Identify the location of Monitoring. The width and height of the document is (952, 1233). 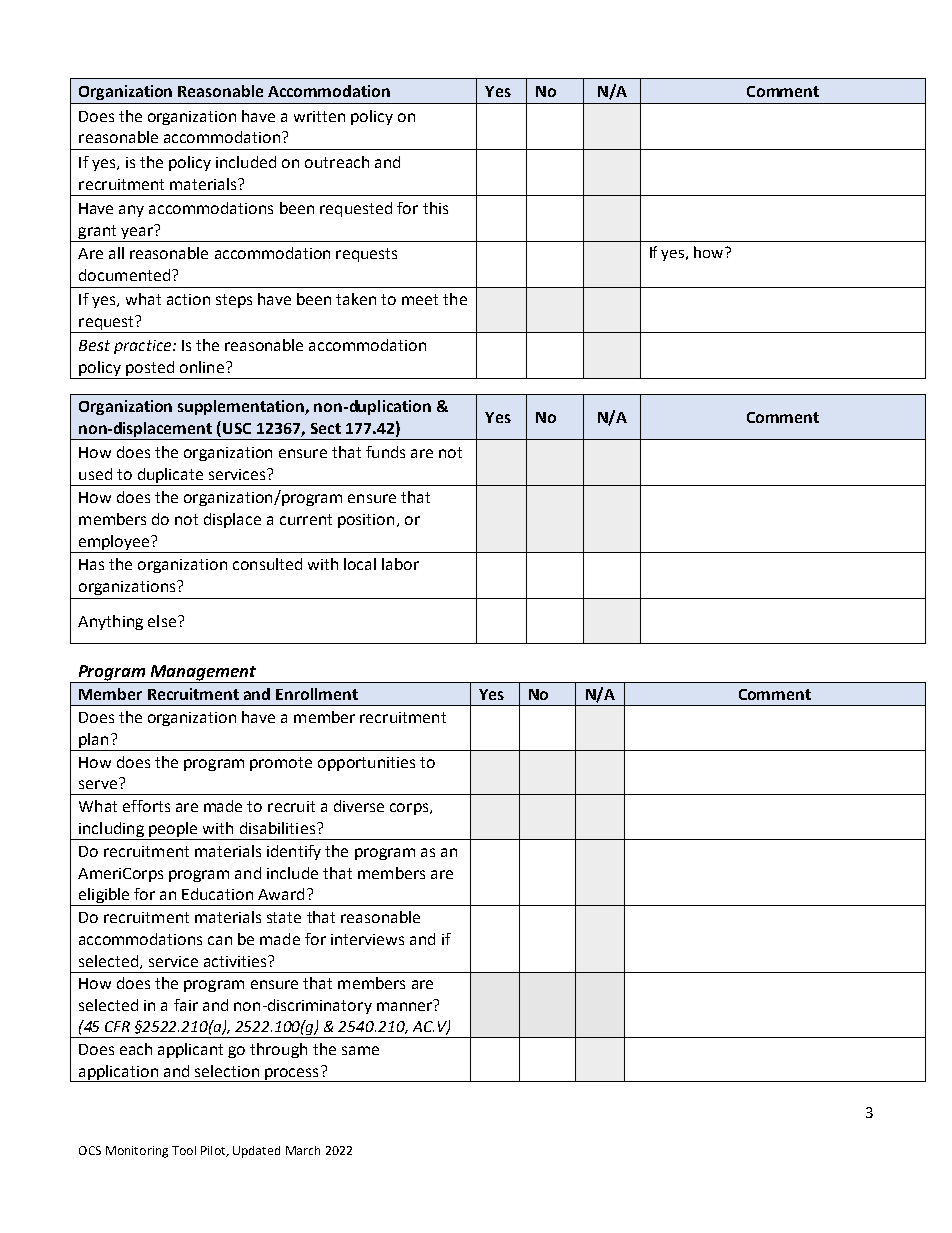
(137, 1152).
